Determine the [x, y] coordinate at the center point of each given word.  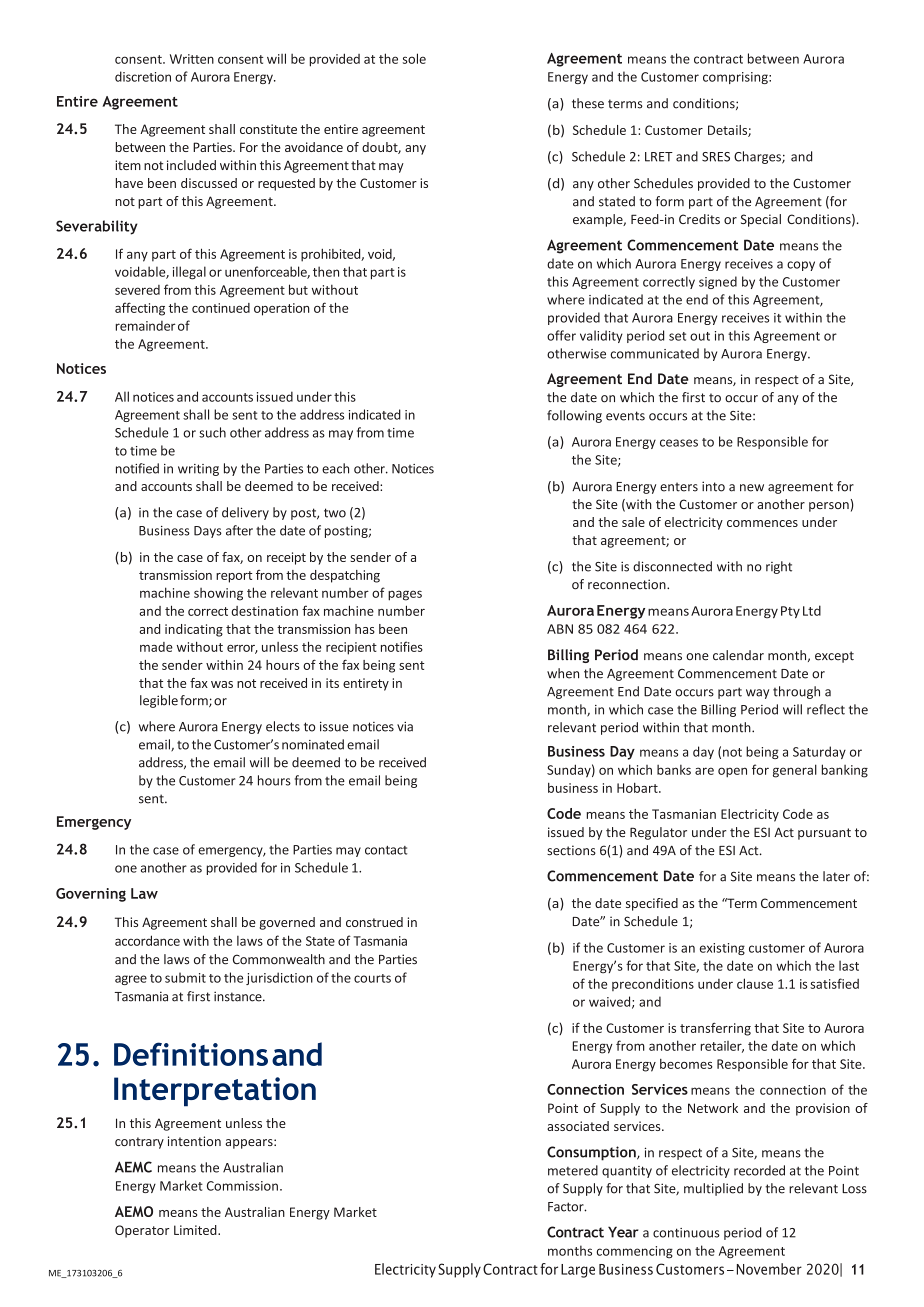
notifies [402, 646]
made [156, 647]
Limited [196, 1230]
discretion [143, 76]
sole [414, 58]
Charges [758, 157]
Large [578, 1271]
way [757, 694]
